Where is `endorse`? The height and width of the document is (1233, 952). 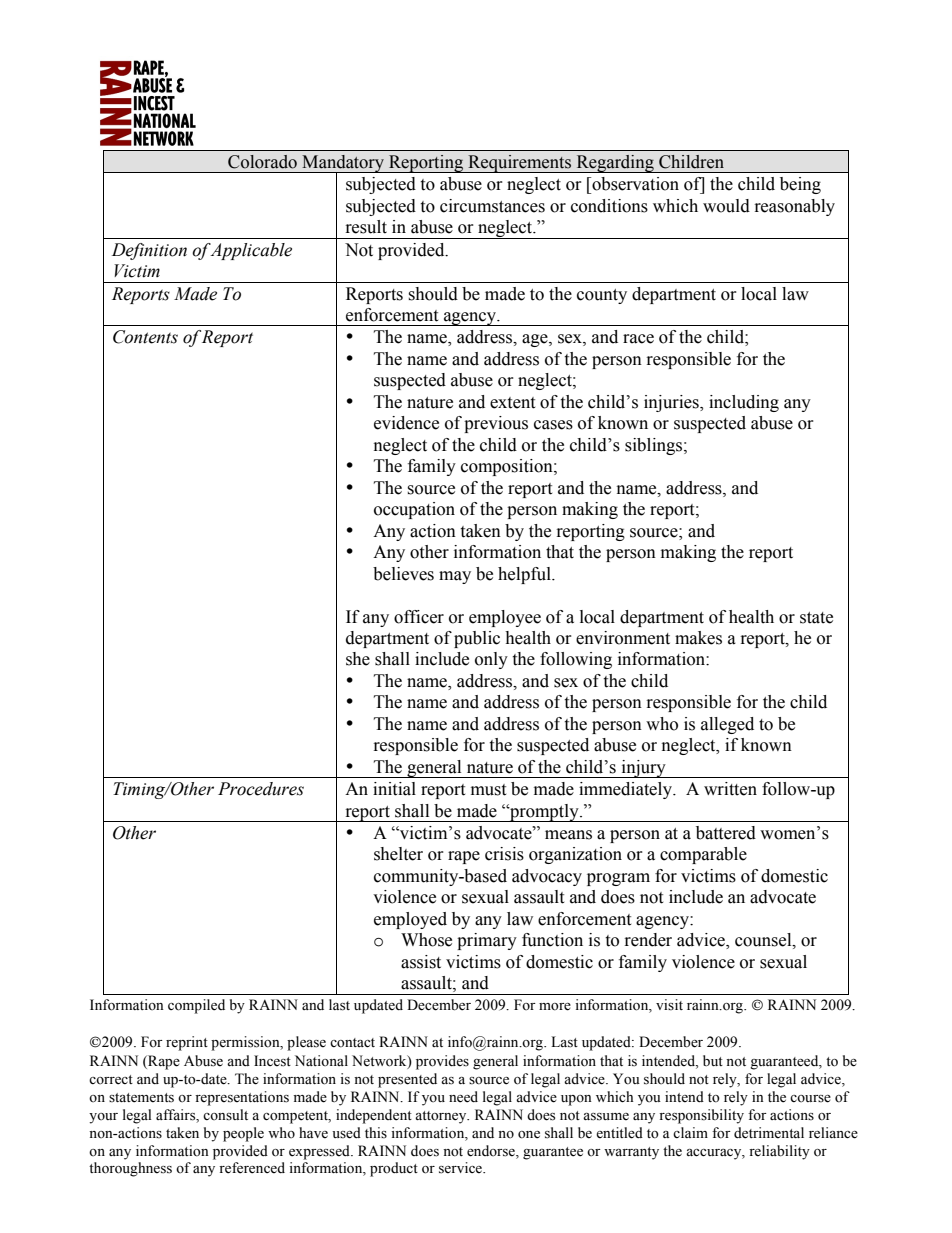 endorse is located at coordinates (492, 1151).
